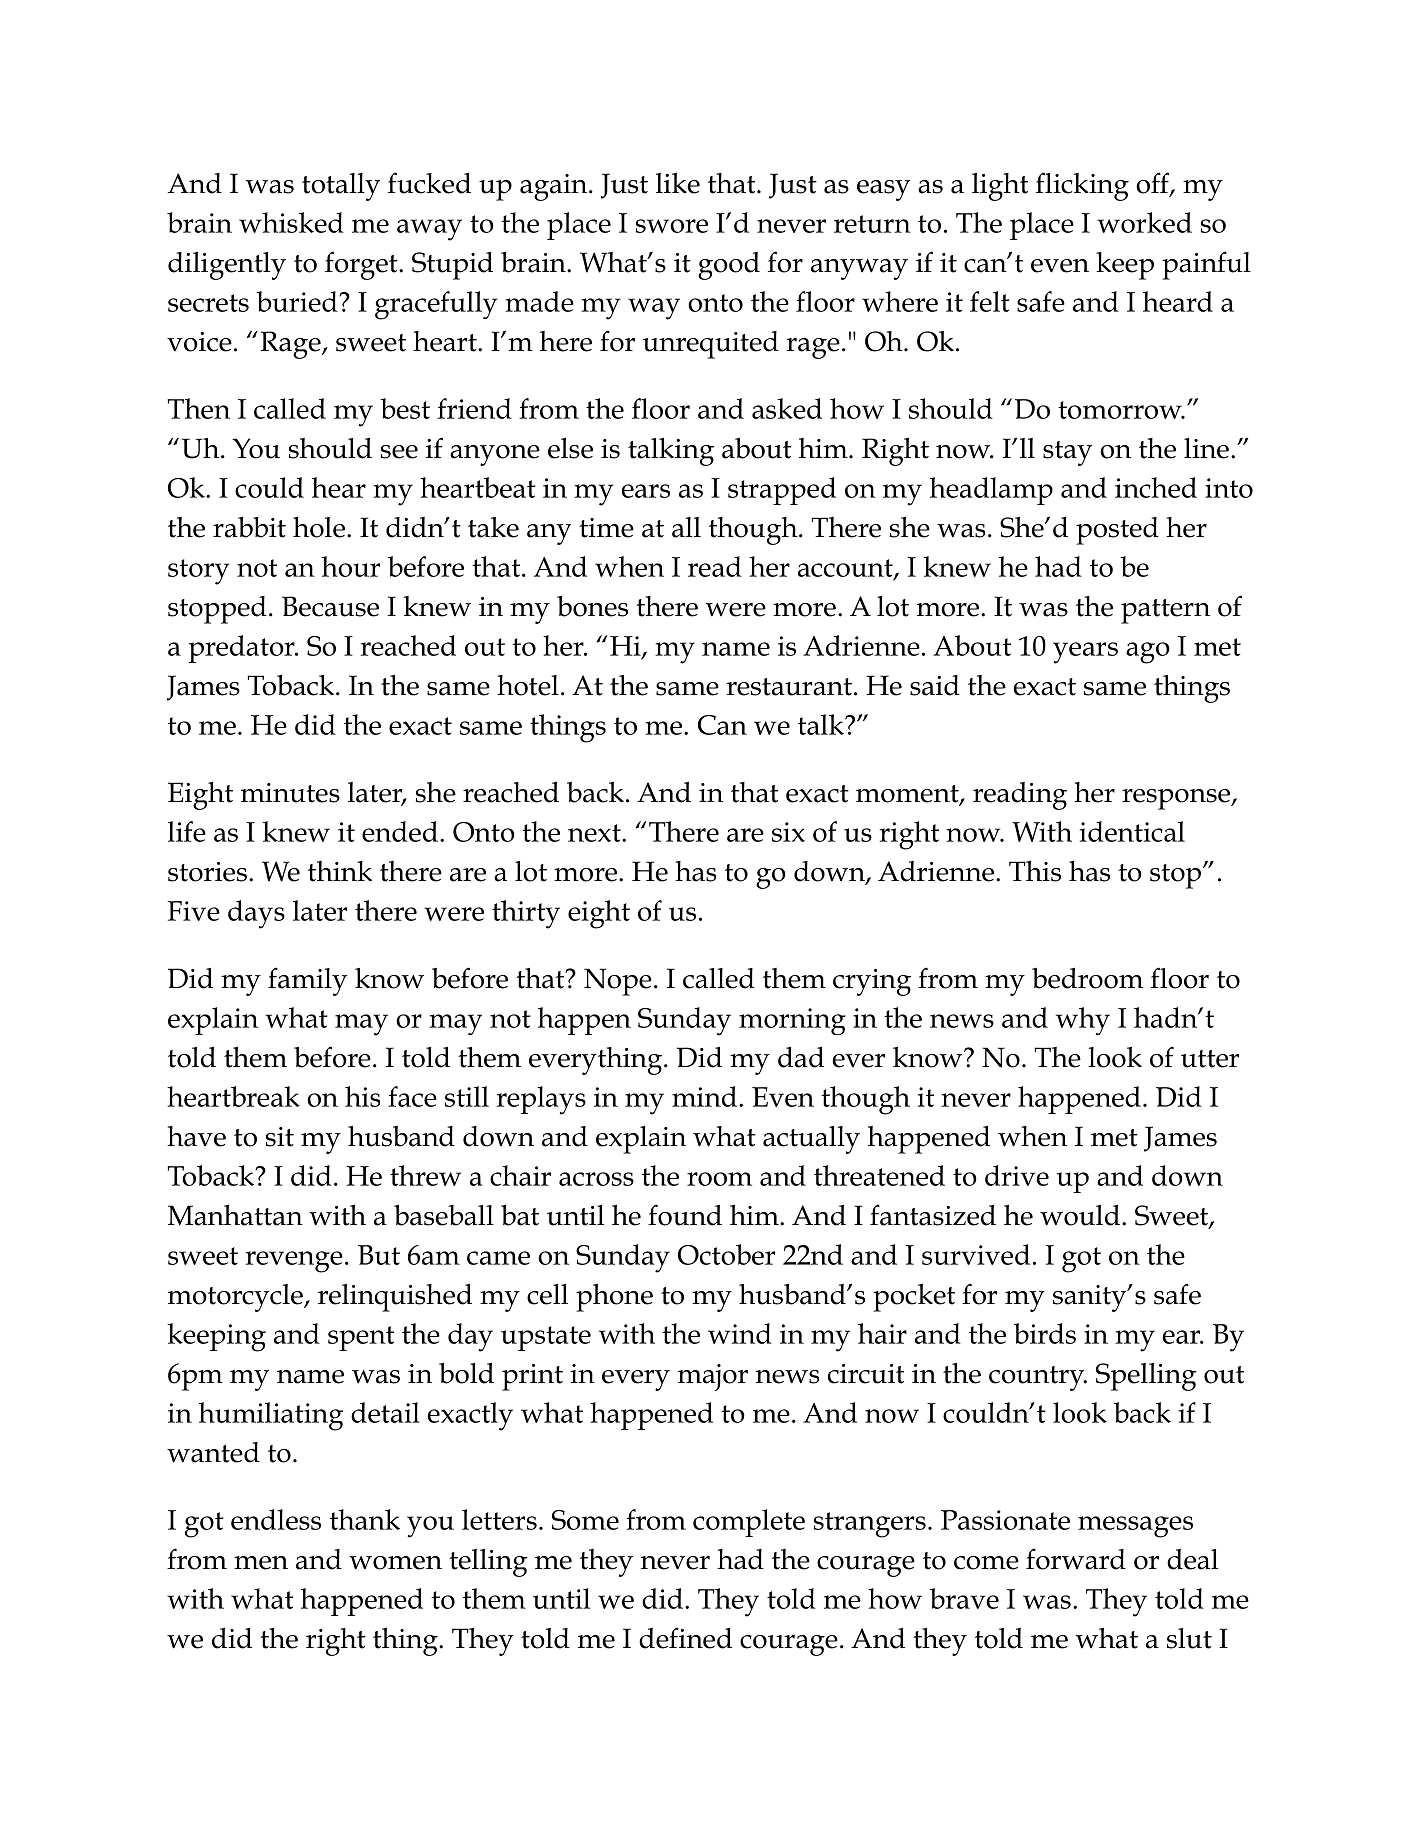 The height and width of the screenshot is (1841, 1422). Describe the element at coordinates (685, 1638) in the screenshot. I see `defined` at that location.
